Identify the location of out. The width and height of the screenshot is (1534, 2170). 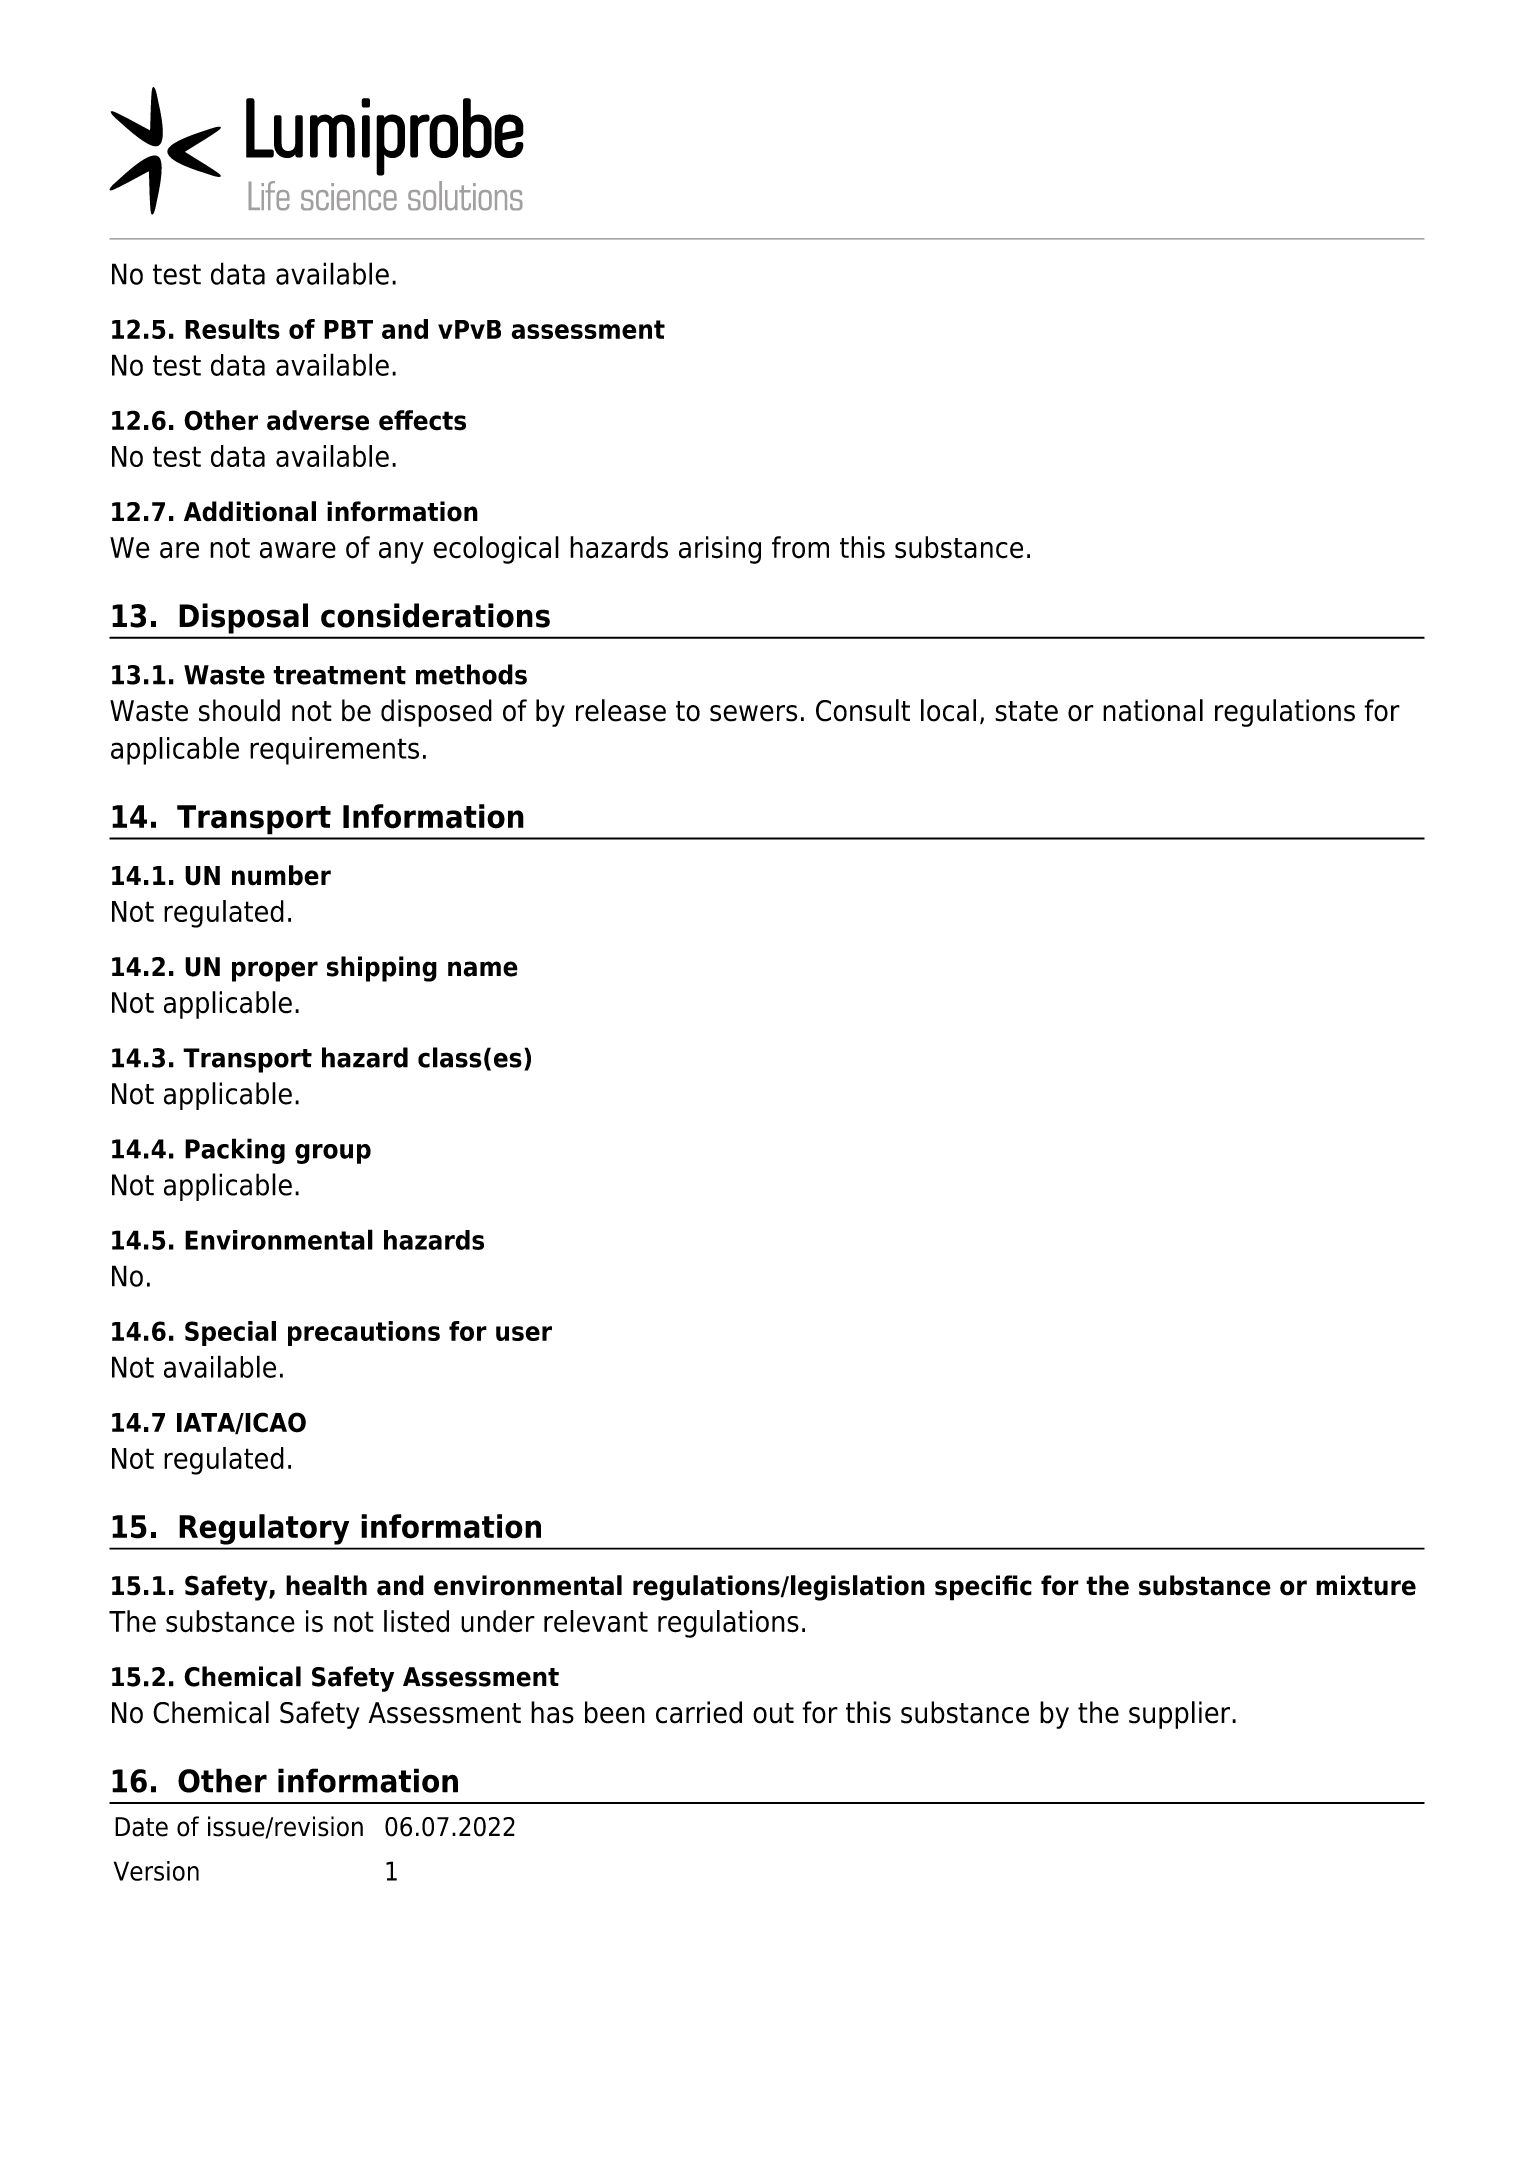
(773, 1713).
